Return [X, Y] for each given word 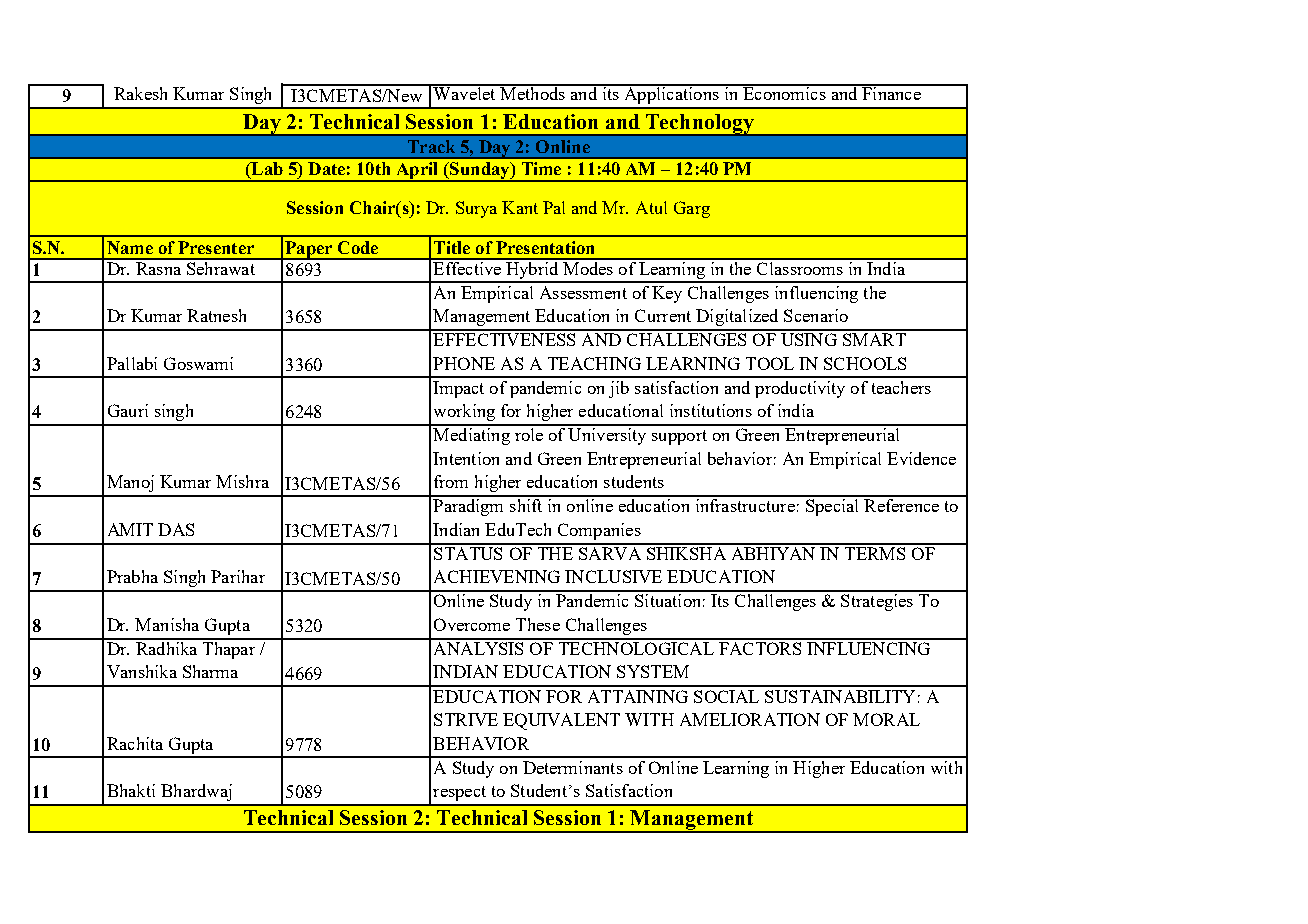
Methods [532, 92]
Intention [466, 458]
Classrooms [800, 267]
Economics [784, 92]
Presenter [216, 247]
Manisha [167, 624]
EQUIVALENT [561, 721]
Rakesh [140, 93]
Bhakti [131, 790]
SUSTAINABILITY [840, 696]
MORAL [886, 719]
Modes [588, 267]
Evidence [921, 458]
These [538, 624]
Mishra [242, 481]
